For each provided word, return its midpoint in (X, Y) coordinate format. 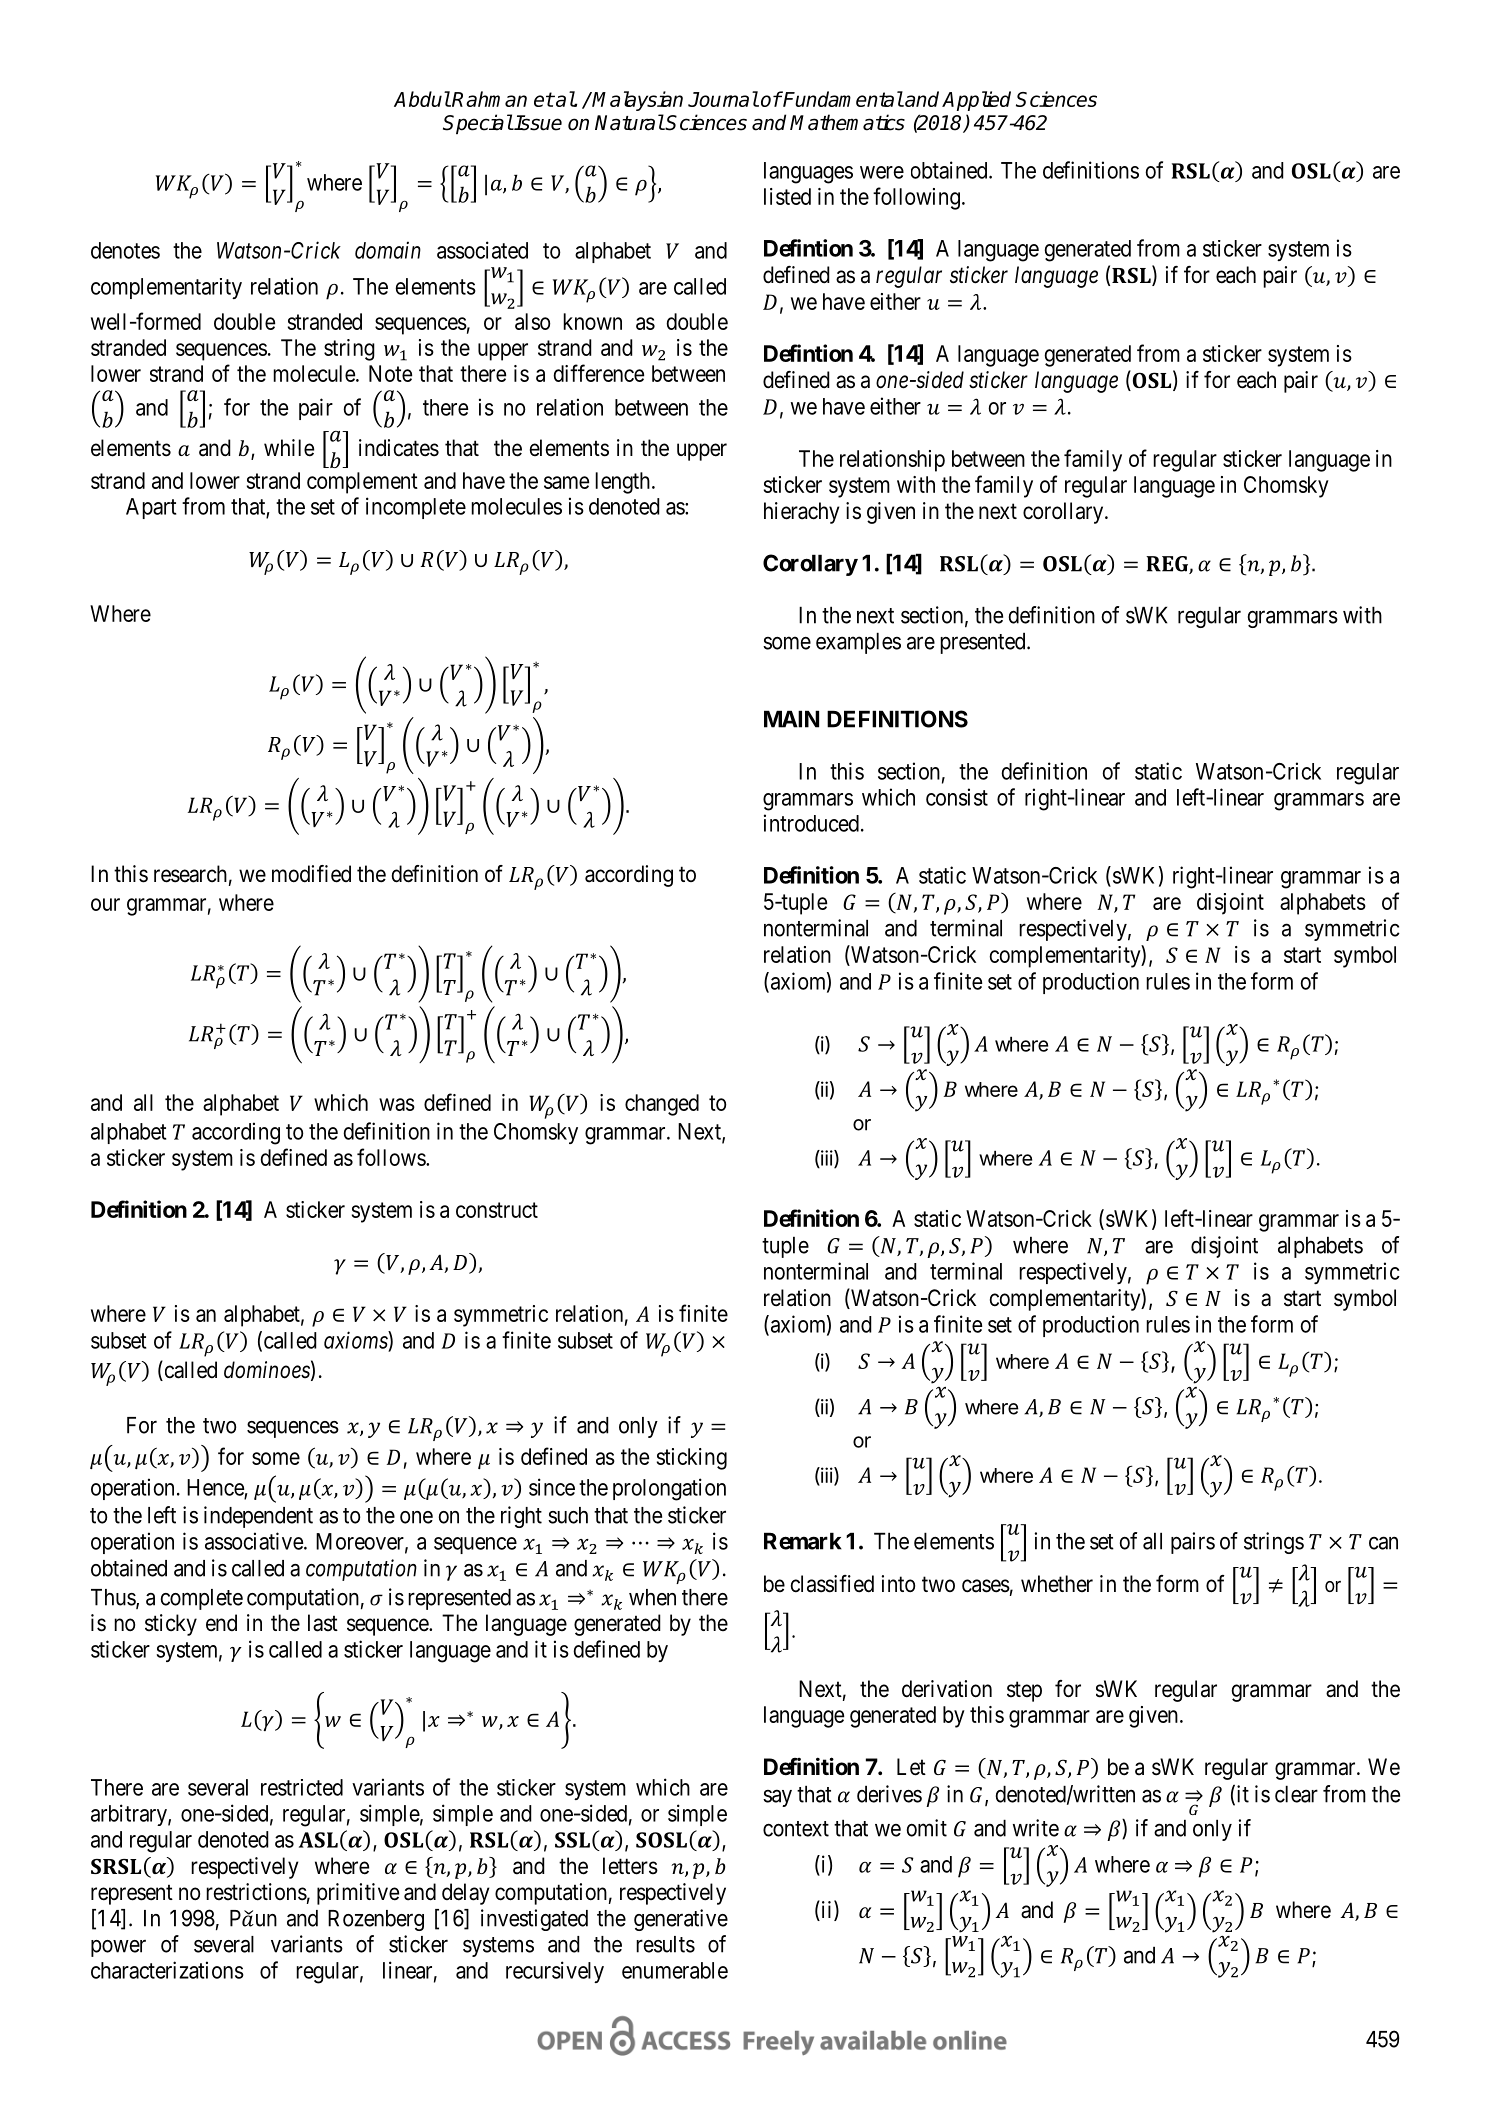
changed (662, 1105)
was (397, 1104)
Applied (976, 101)
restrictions (256, 1892)
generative (681, 1920)
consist (957, 797)
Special (478, 124)
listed (787, 196)
